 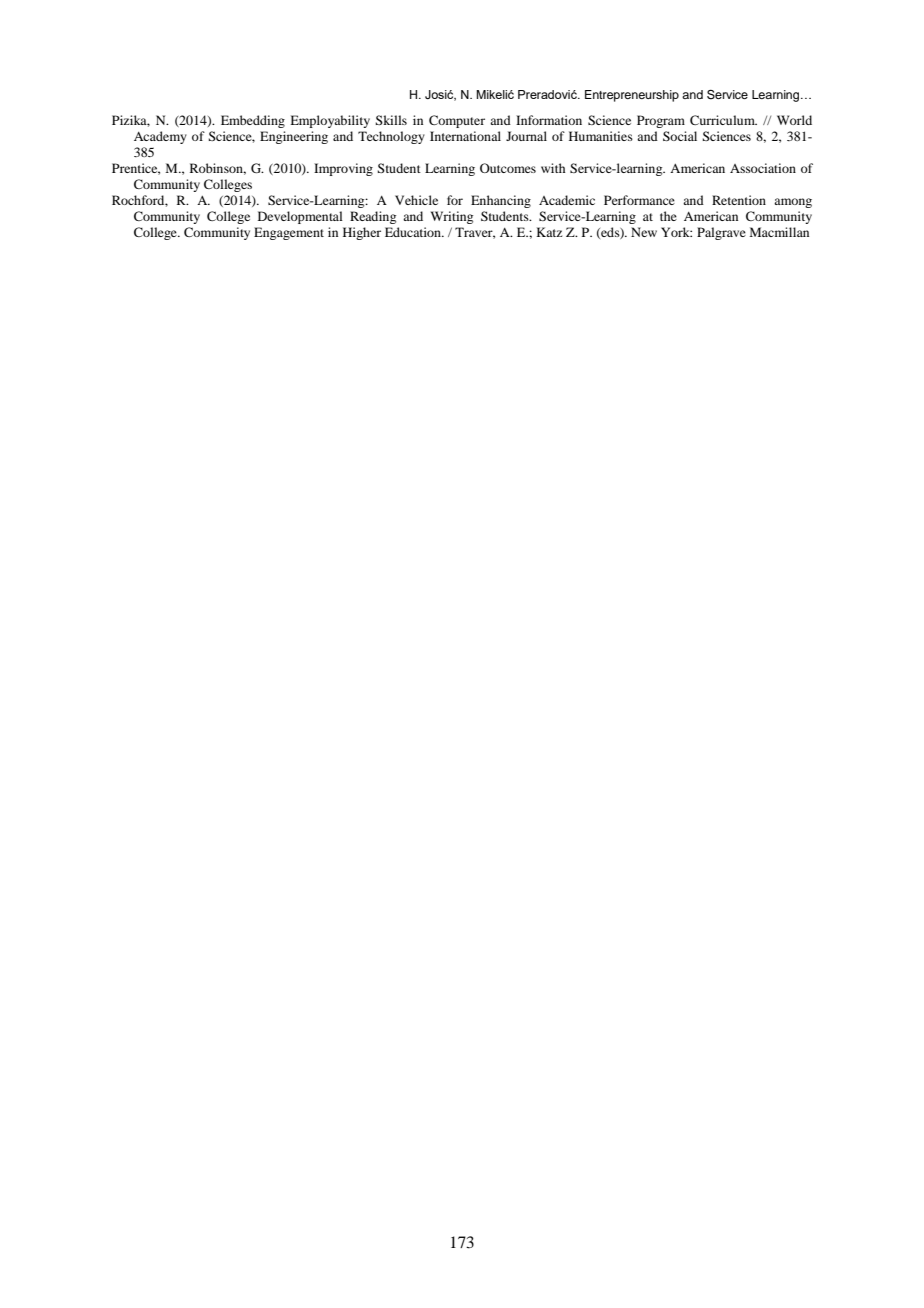 What do you see at coordinates (253, 121) in the screenshot?
I see `Embedding` at bounding box center [253, 121].
